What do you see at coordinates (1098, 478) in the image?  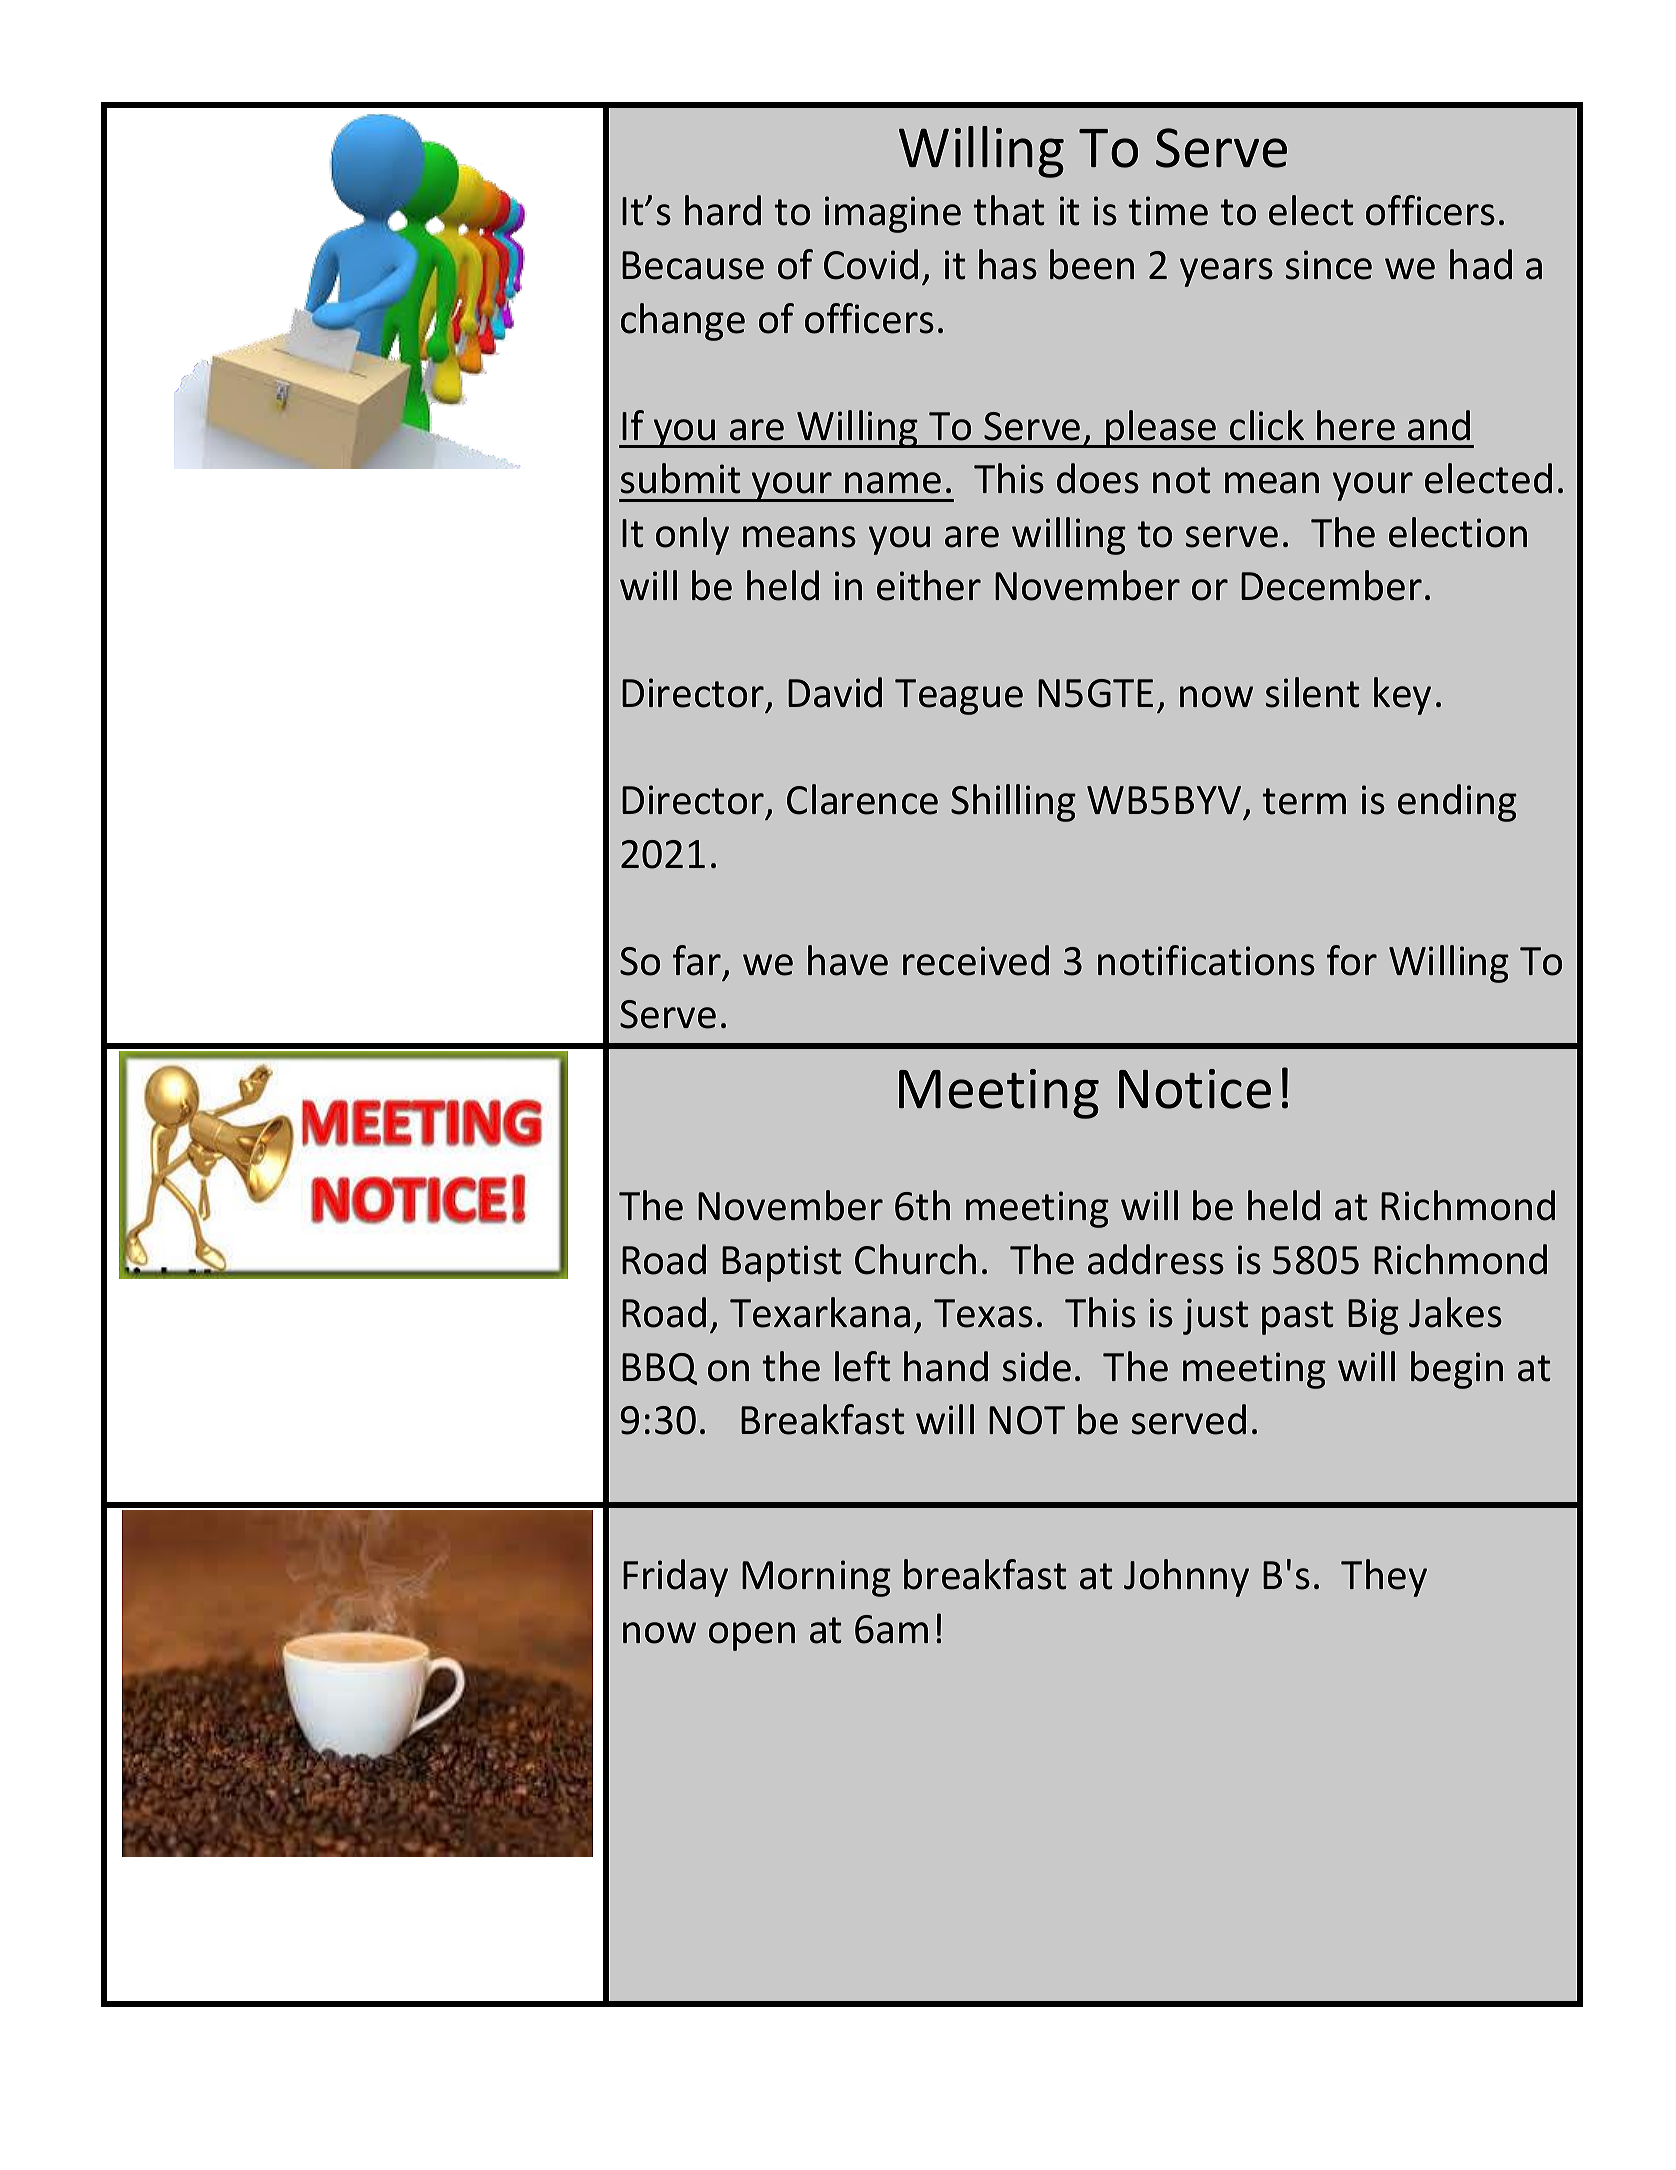 I see `does` at bounding box center [1098, 478].
